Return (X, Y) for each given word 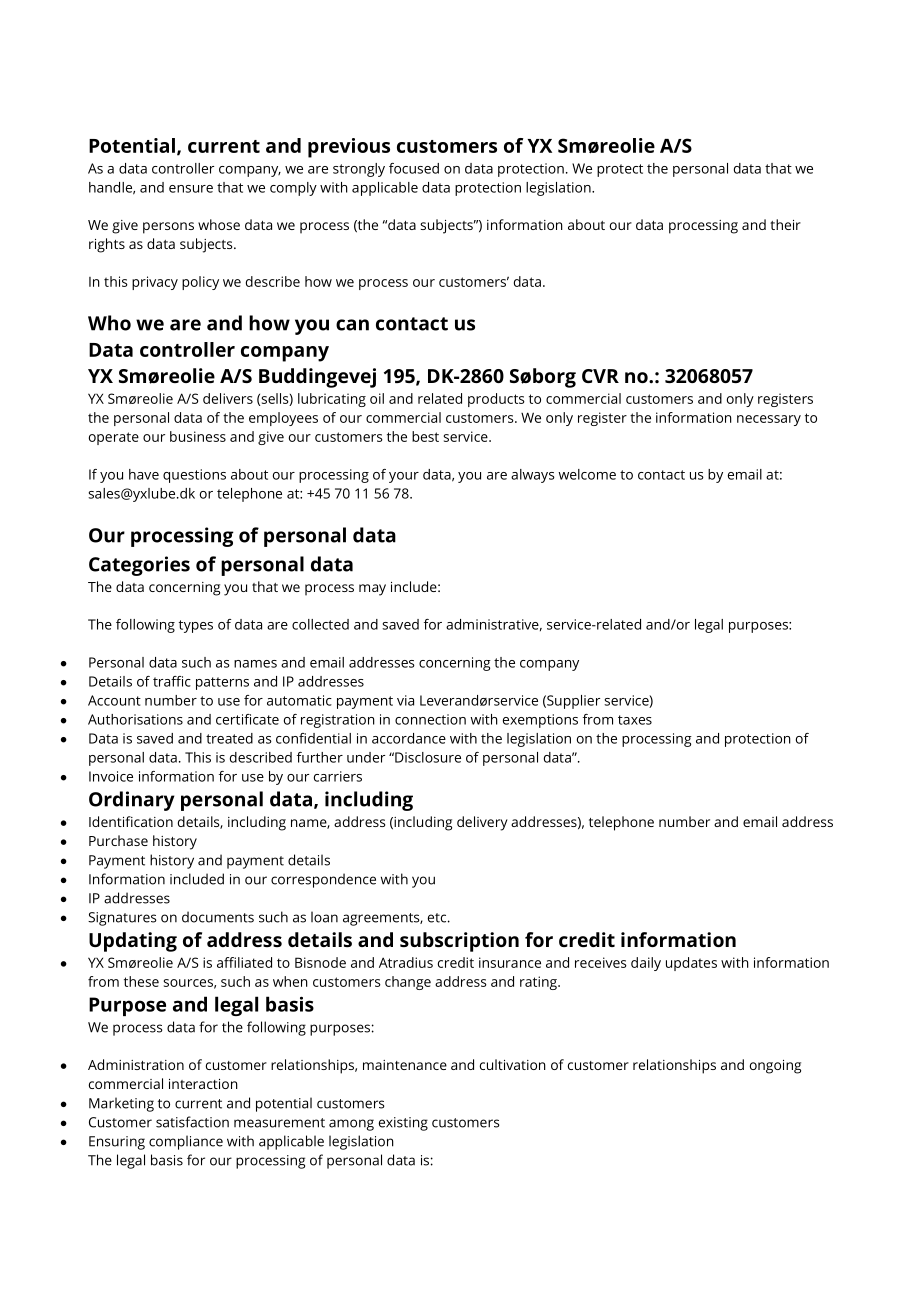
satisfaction (192, 1122)
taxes (635, 720)
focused (414, 168)
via (405, 700)
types (196, 626)
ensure (191, 189)
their (785, 224)
